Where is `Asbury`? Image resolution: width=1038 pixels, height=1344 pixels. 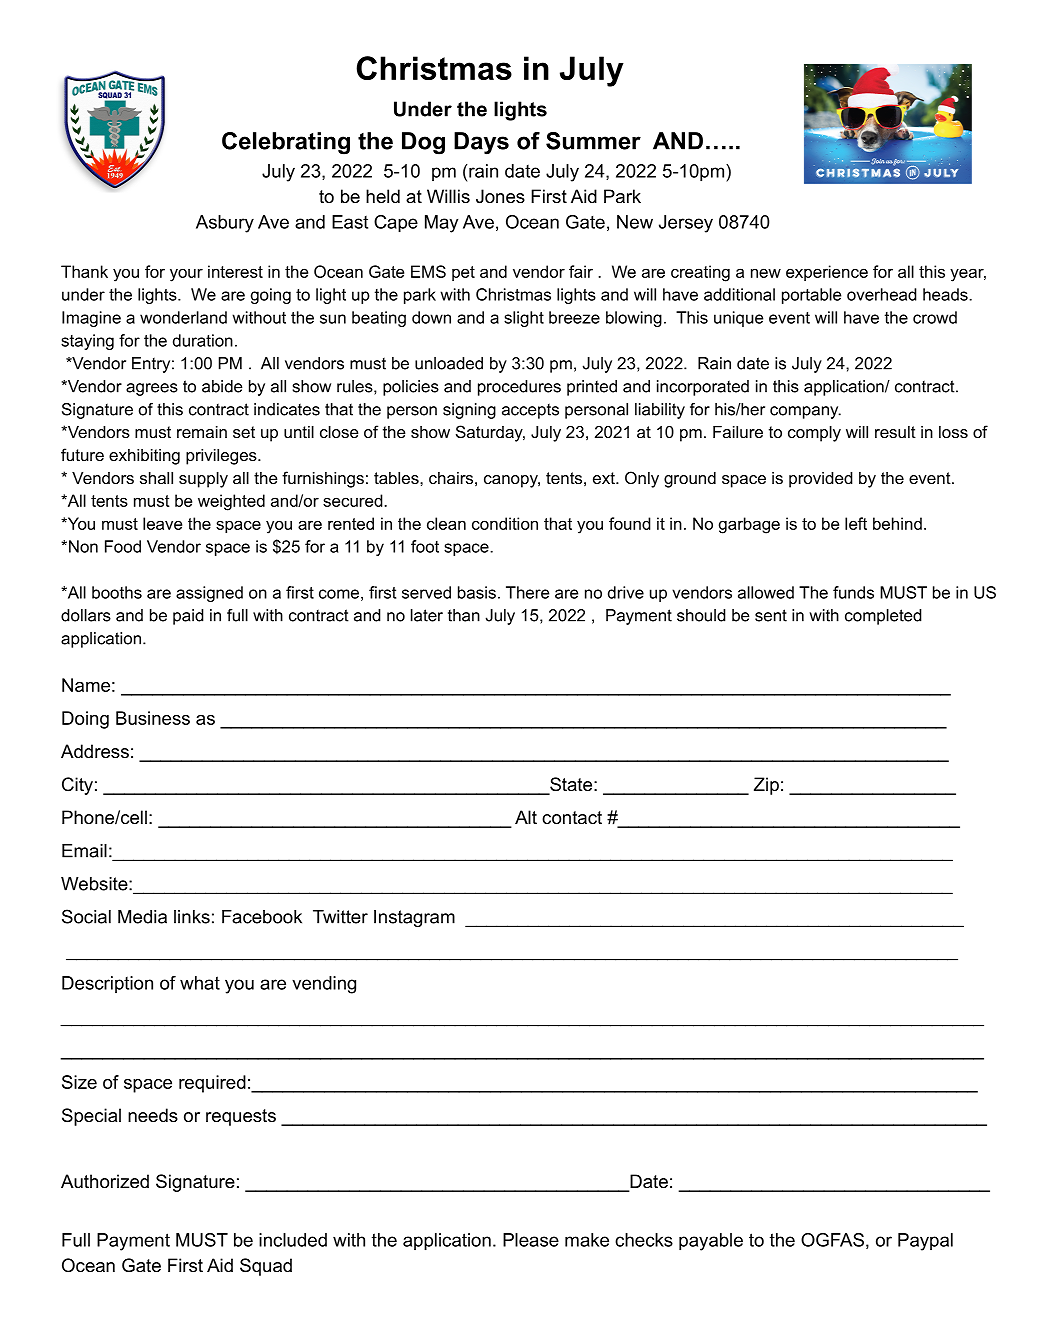 Asbury is located at coordinates (225, 224).
